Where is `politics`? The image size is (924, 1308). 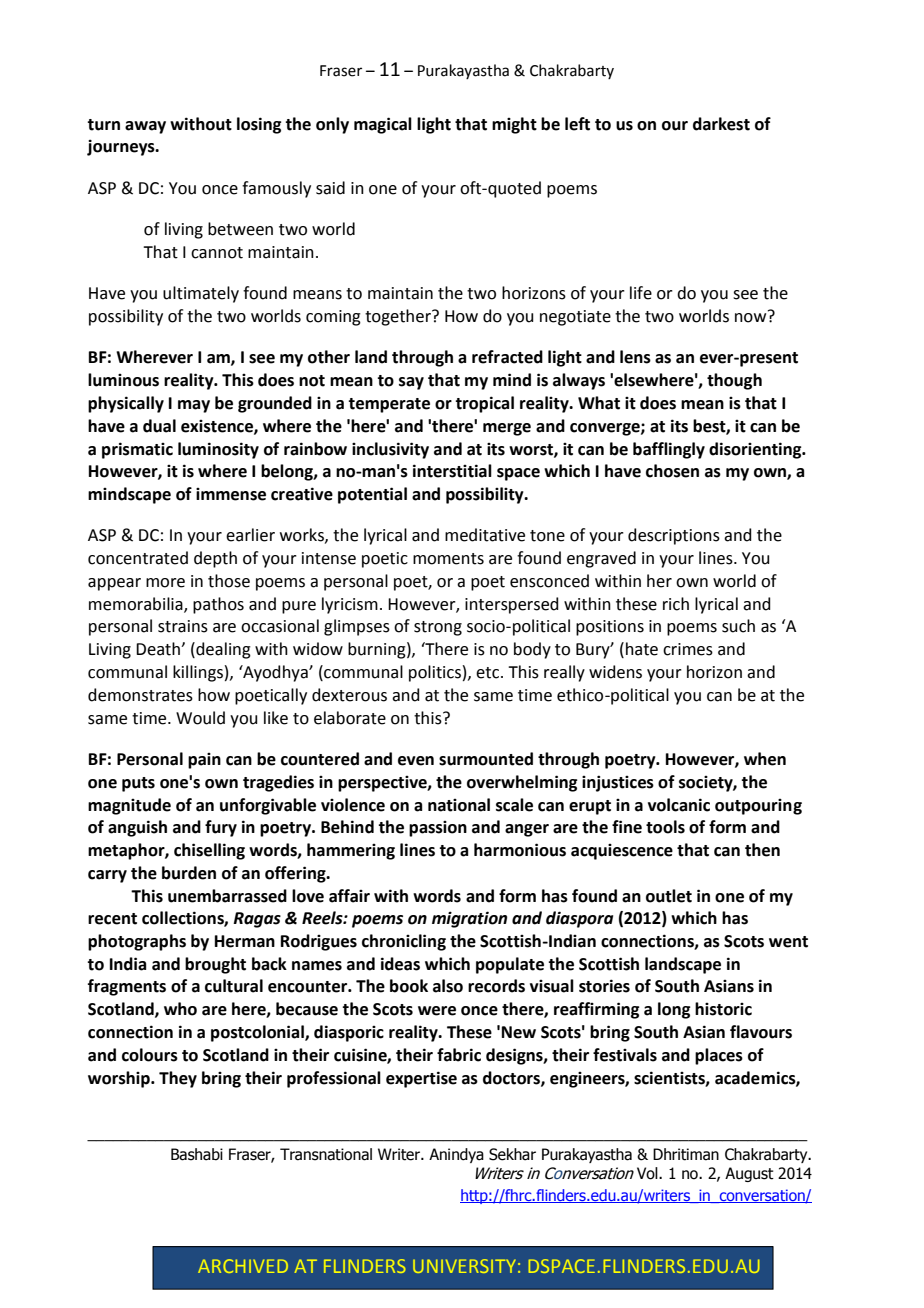
politics is located at coordinates (435, 673).
